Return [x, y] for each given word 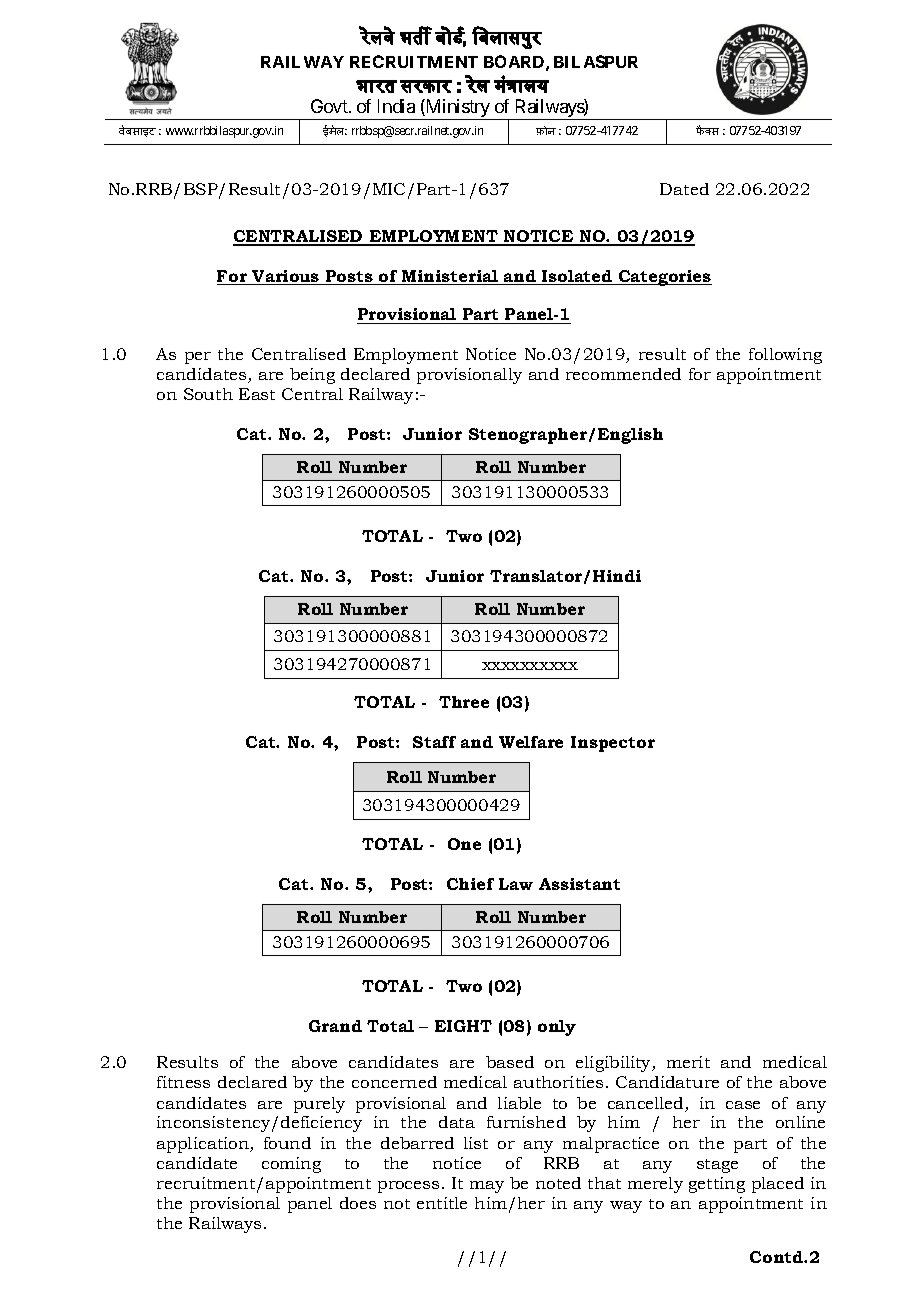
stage [717, 1166]
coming [291, 1165]
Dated [684, 189]
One [464, 844]
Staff [434, 742]
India [396, 106]
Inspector [613, 744]
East [257, 394]
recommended [623, 374]
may [487, 1187]
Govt [330, 106]
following [785, 356]
